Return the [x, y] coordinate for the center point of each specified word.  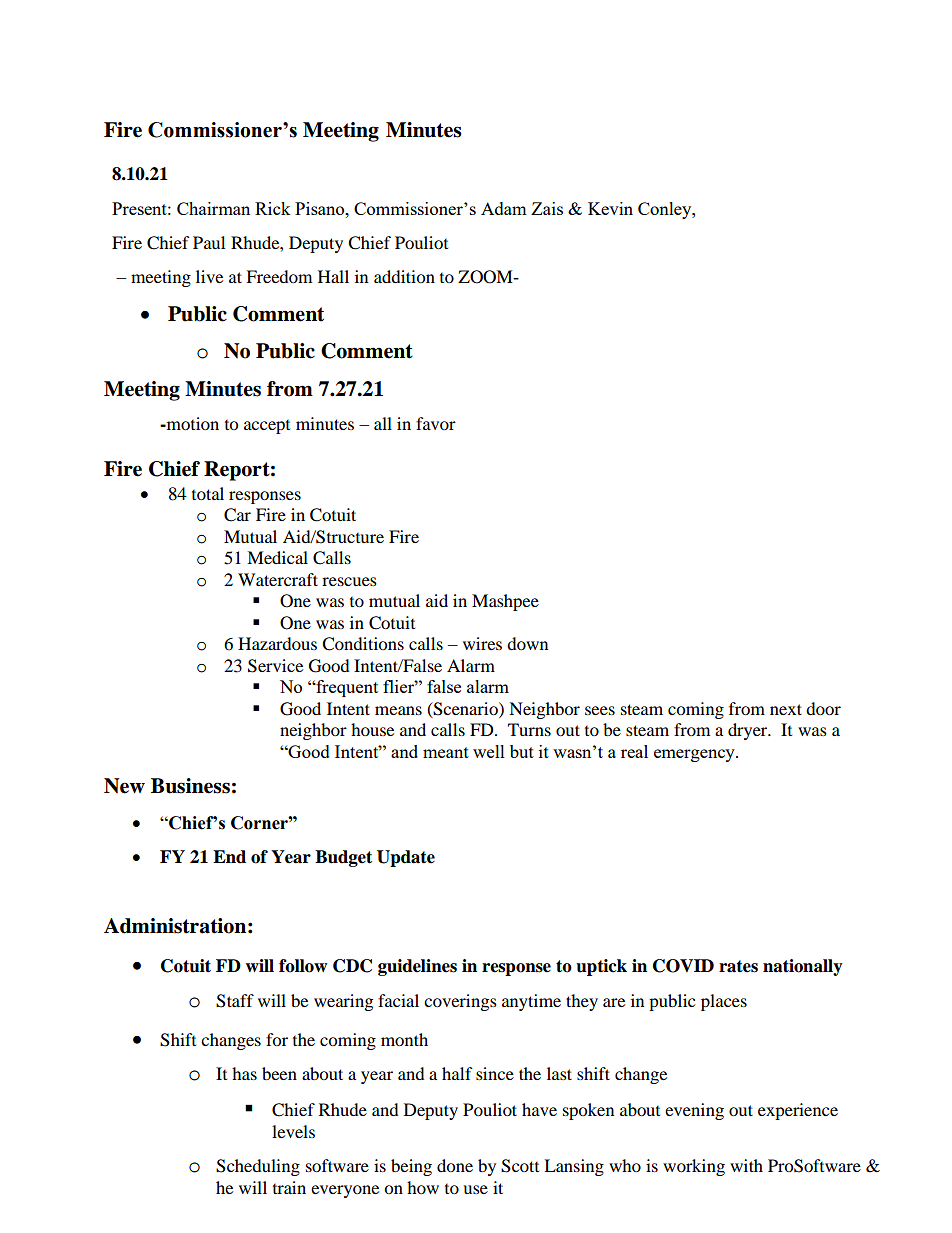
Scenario [465, 709]
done [455, 1165]
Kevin [610, 208]
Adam [504, 208]
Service [275, 666]
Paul [209, 242]
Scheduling [258, 1167]
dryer [749, 731]
